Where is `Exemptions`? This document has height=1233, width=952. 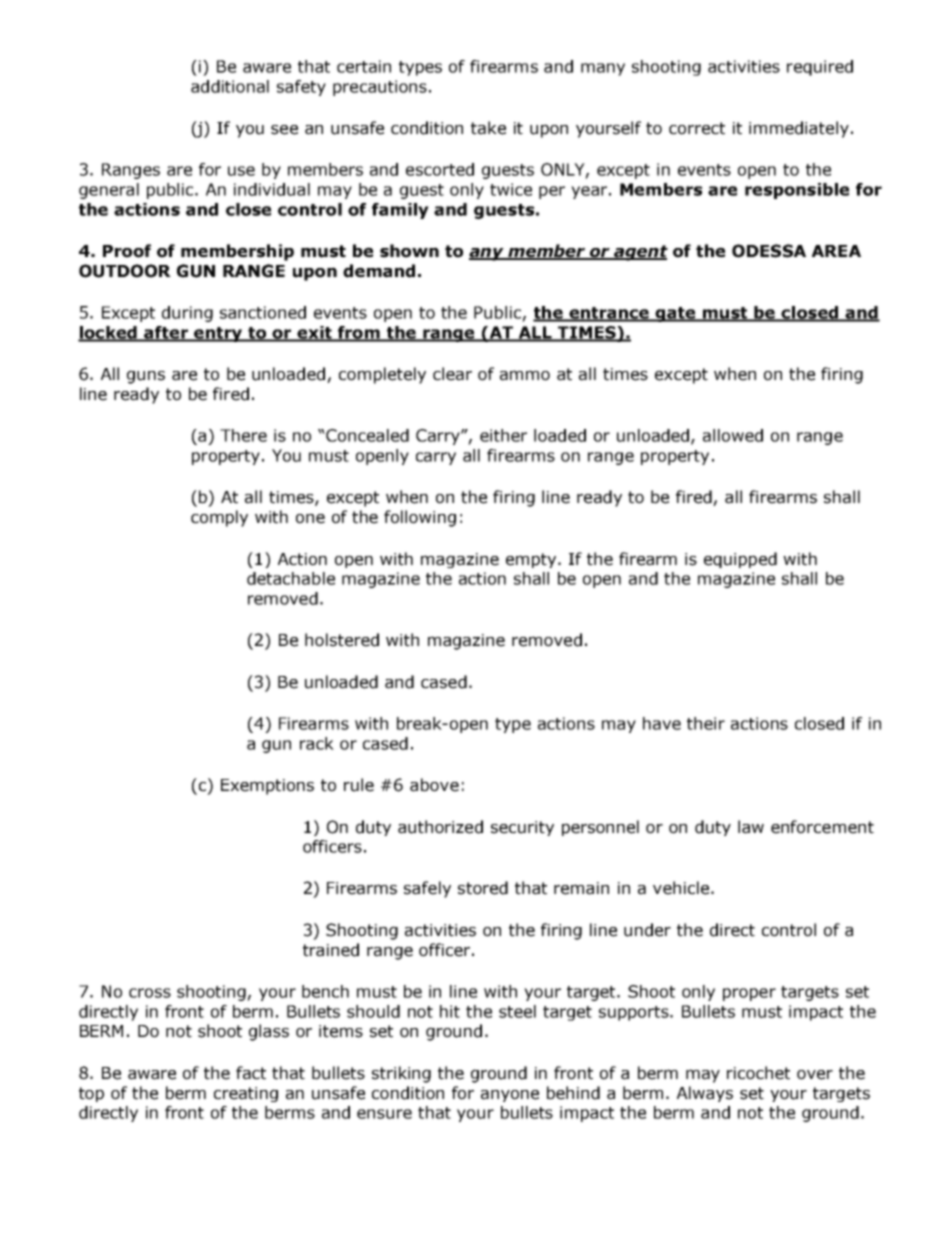
Exemptions is located at coordinates (267, 787).
